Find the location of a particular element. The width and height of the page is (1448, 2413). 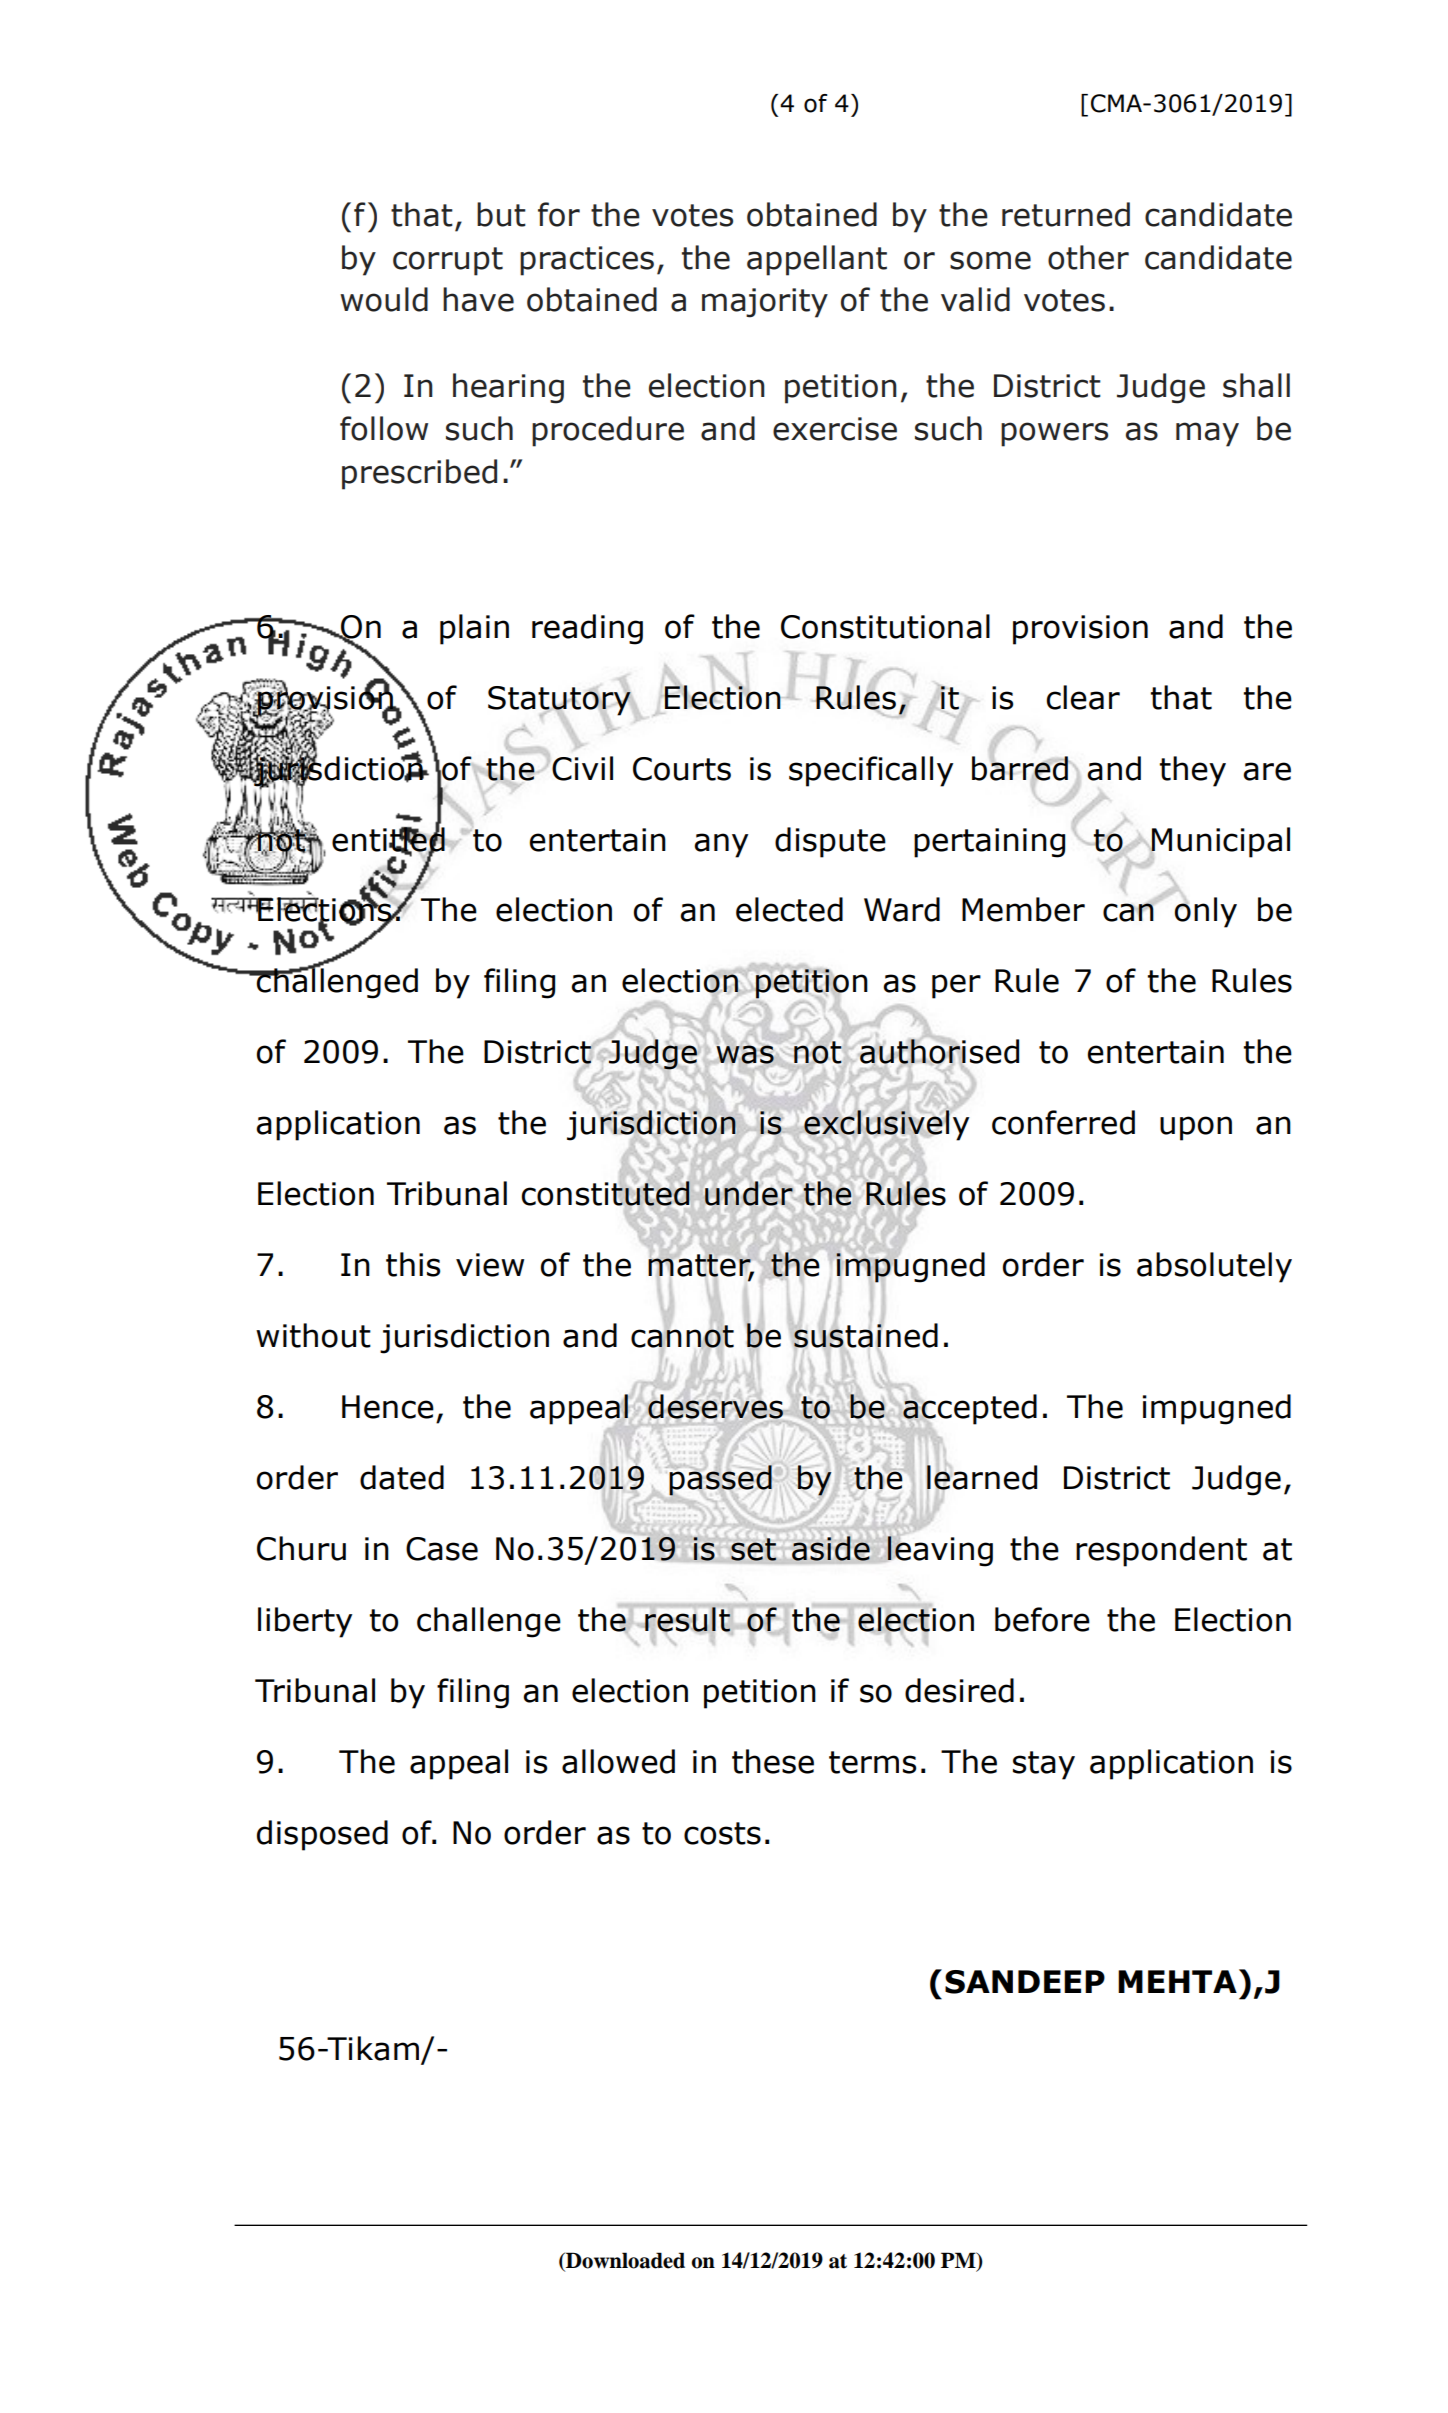

Downloaded is located at coordinates (624, 2260).
